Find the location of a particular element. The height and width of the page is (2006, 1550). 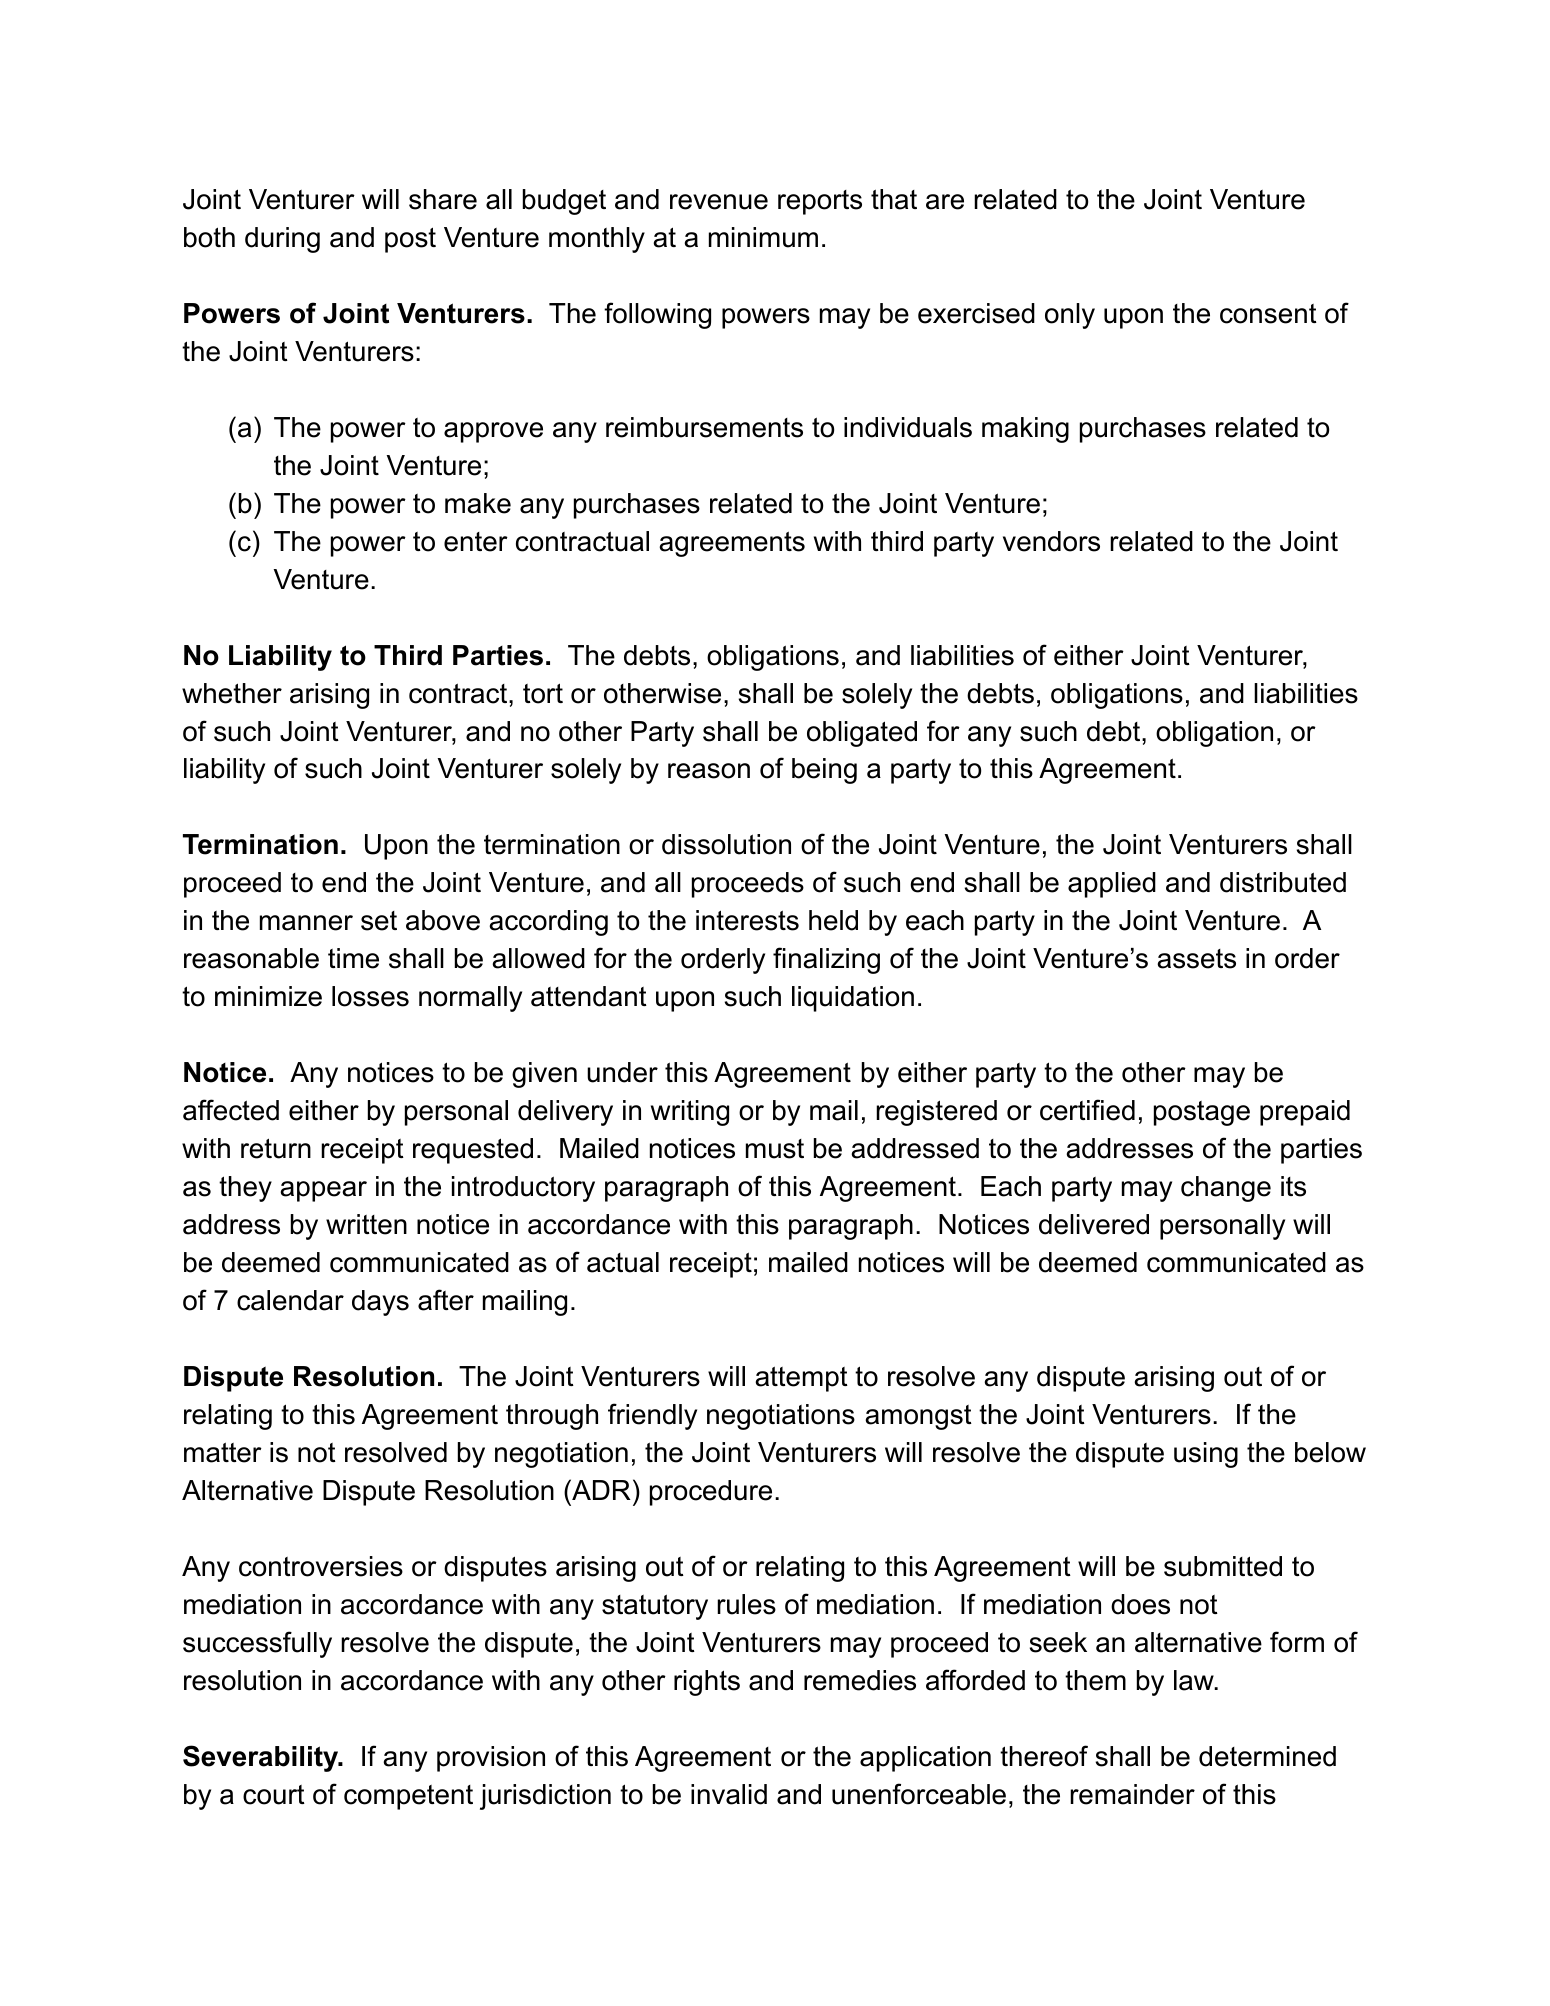

consent is located at coordinates (1268, 314).
